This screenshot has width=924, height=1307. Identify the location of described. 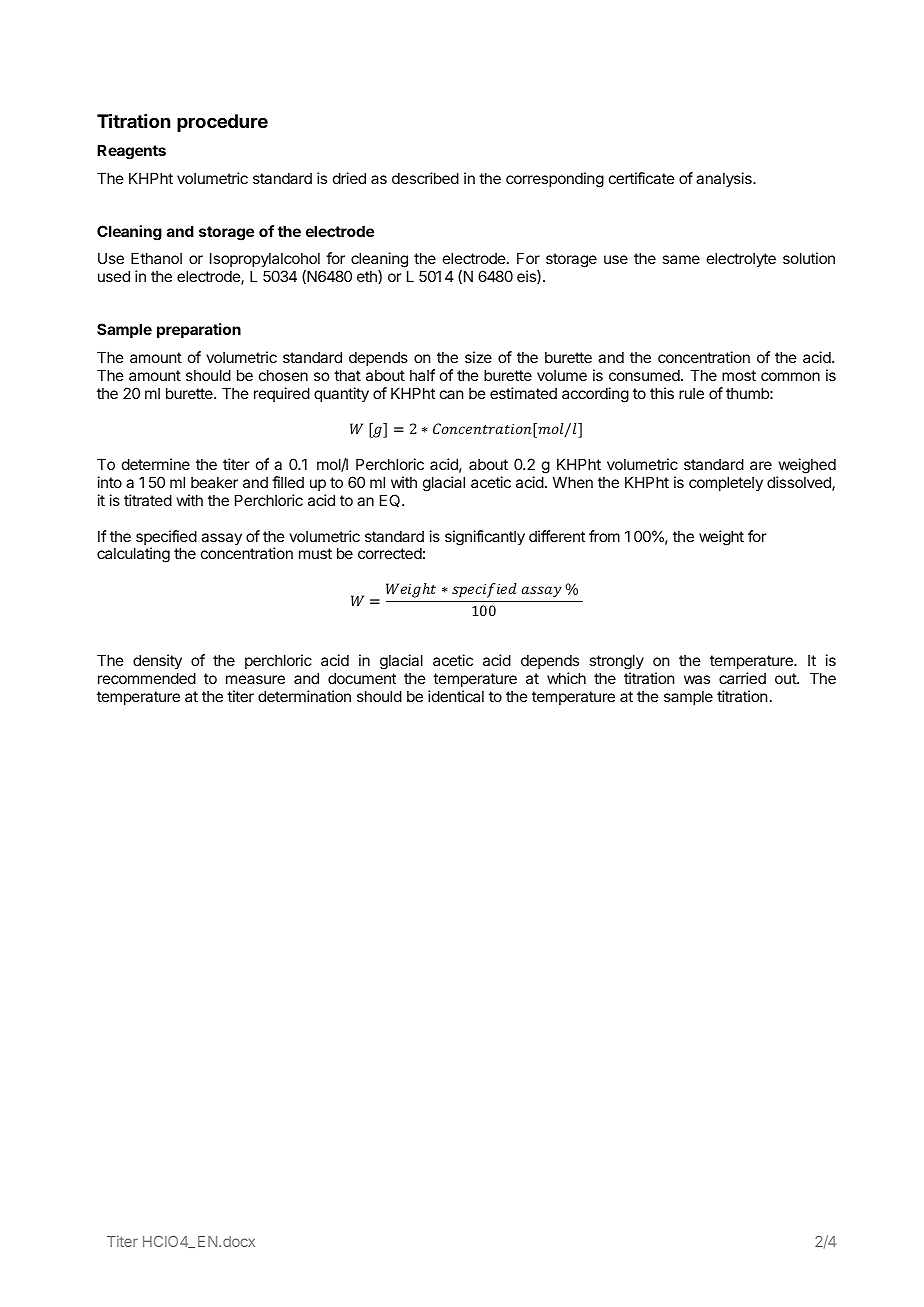
(425, 178).
